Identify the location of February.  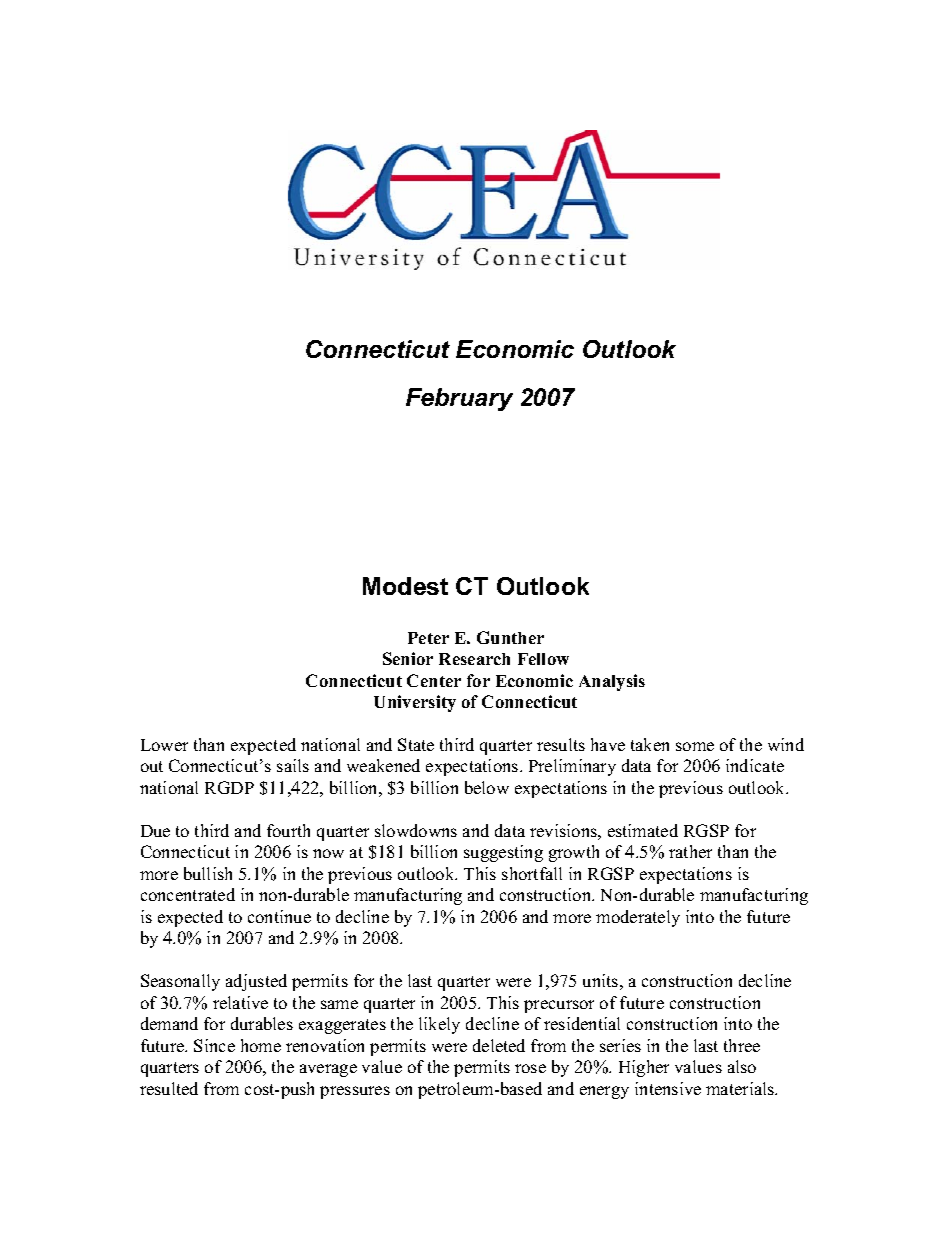
(459, 399).
